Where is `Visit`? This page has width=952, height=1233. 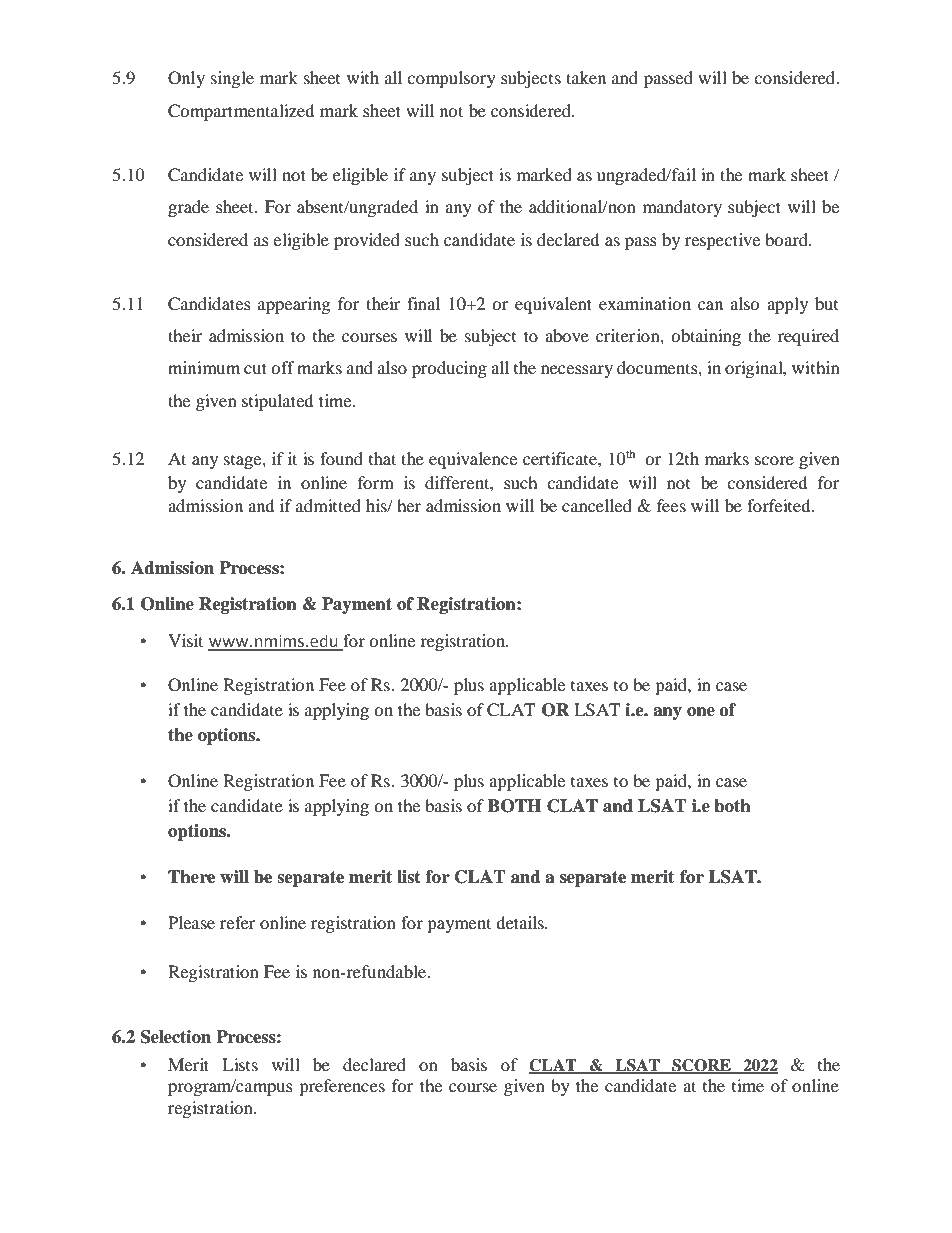 Visit is located at coordinates (185, 640).
